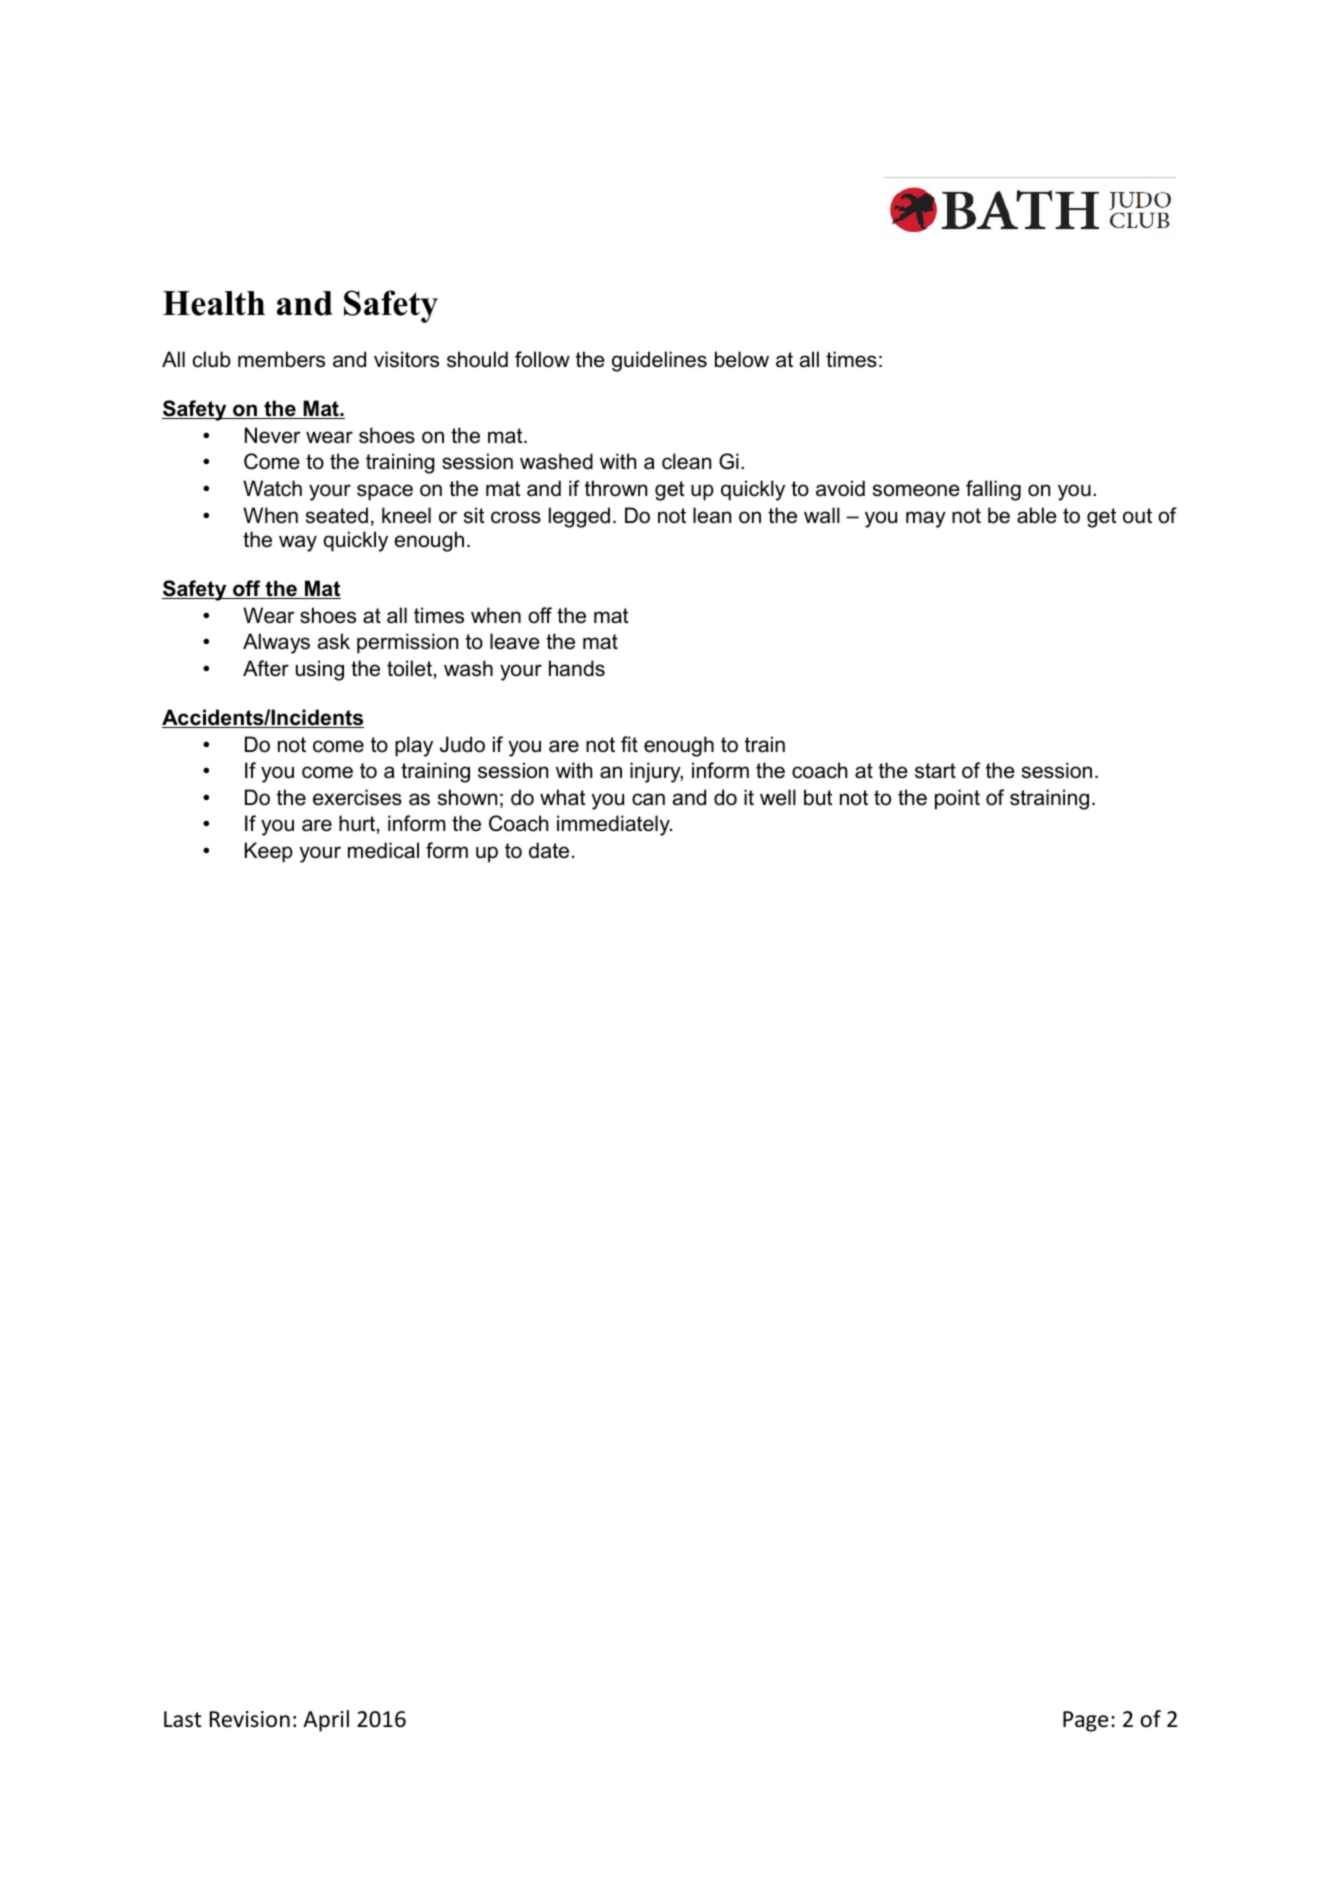 The height and width of the image is (1896, 1340). Describe the element at coordinates (549, 850) in the image. I see `date` at that location.
